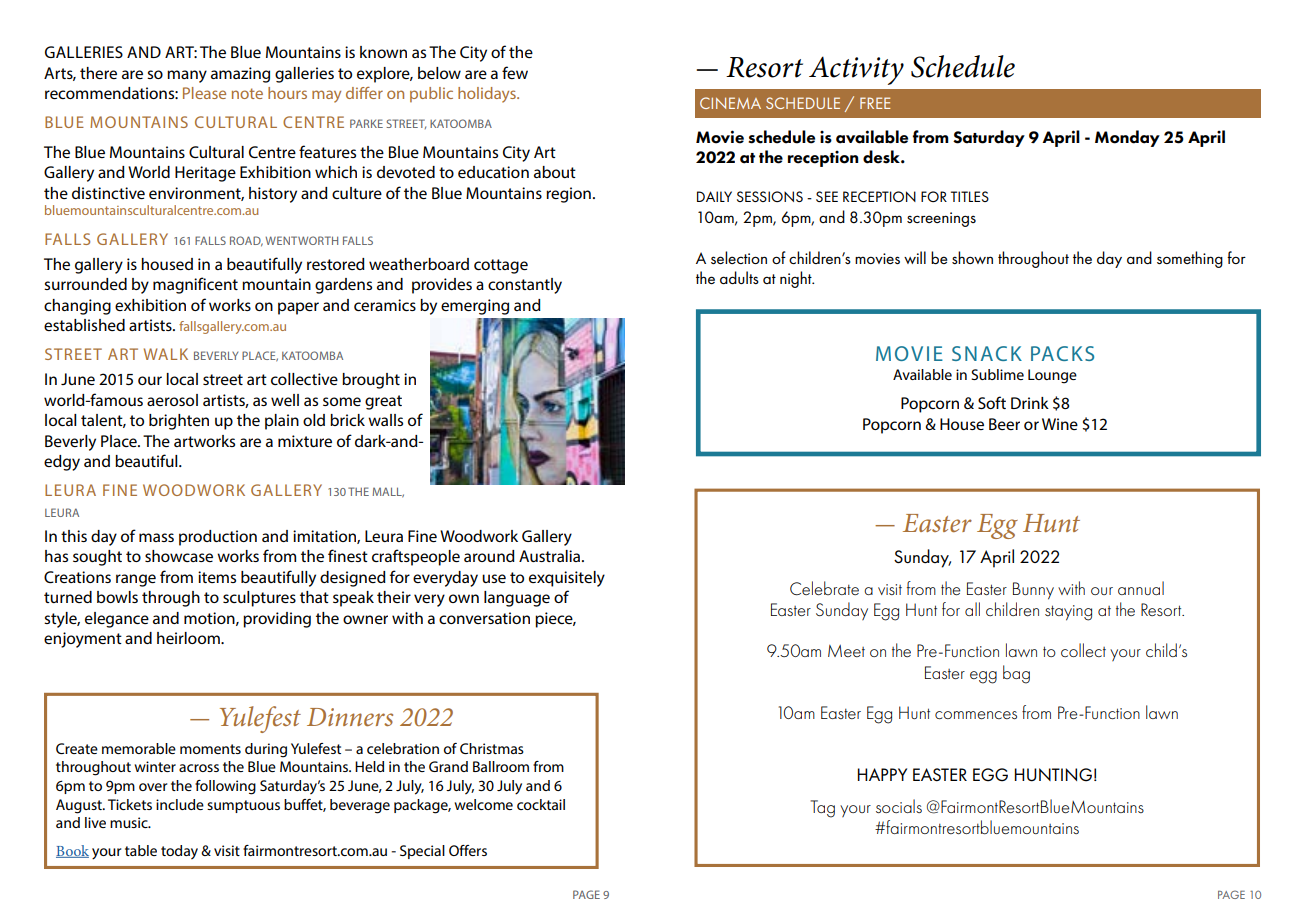 Image resolution: width=1303 pixels, height=924 pixels. Describe the element at coordinates (189, 638) in the document. I see `heirloom` at that location.
